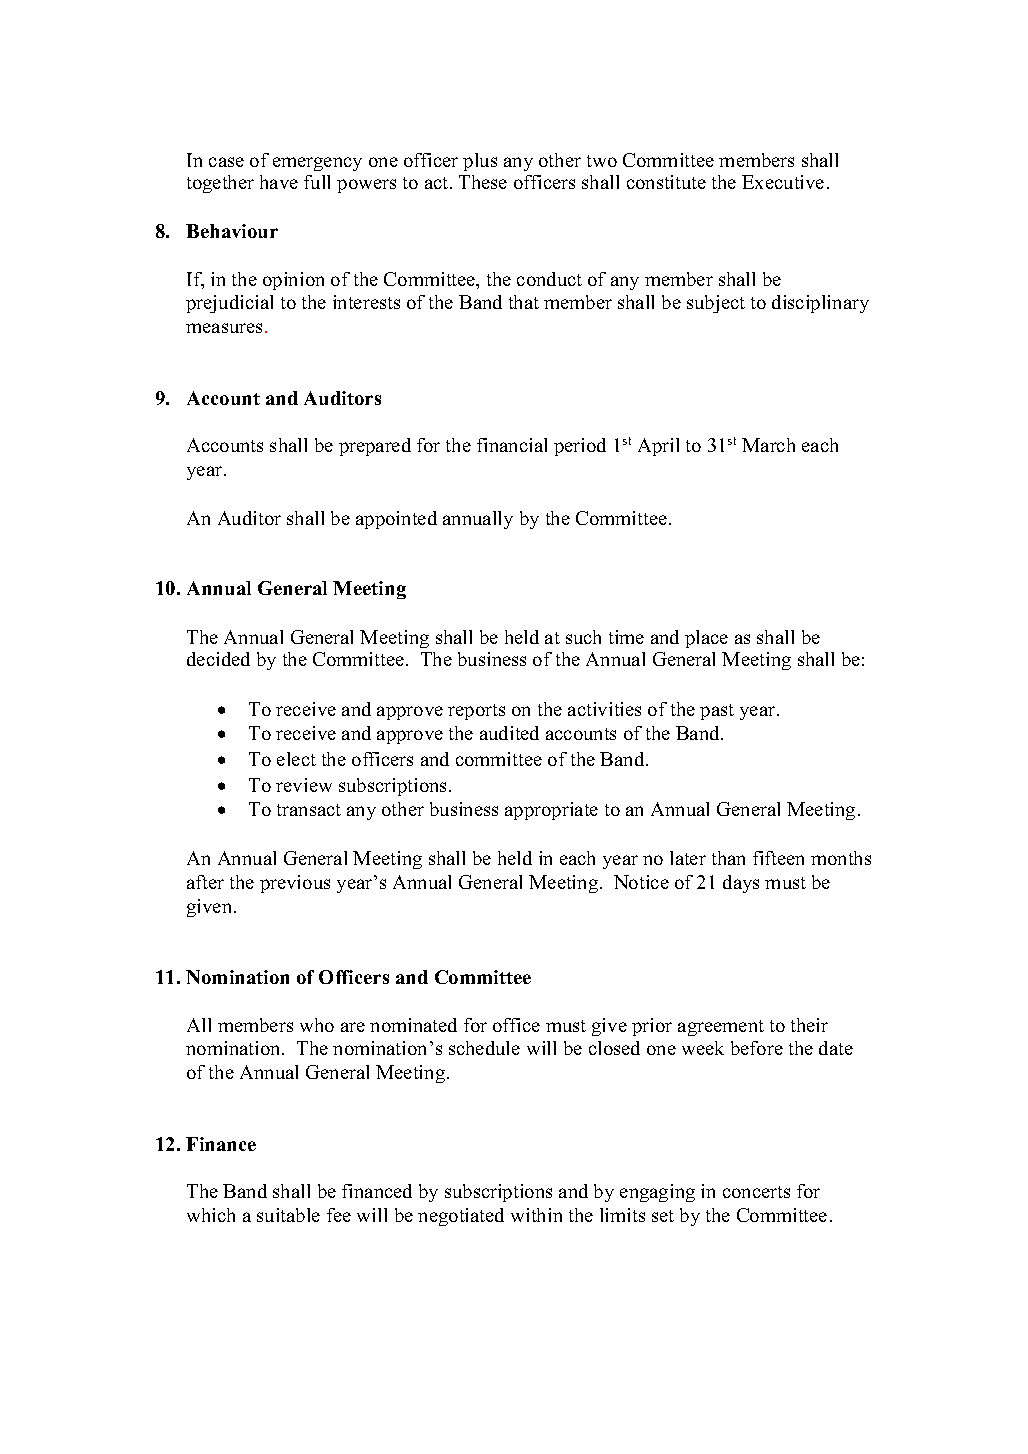 This screenshot has height=1454, width=1028. Describe the element at coordinates (218, 659) in the screenshot. I see `decided` at that location.
